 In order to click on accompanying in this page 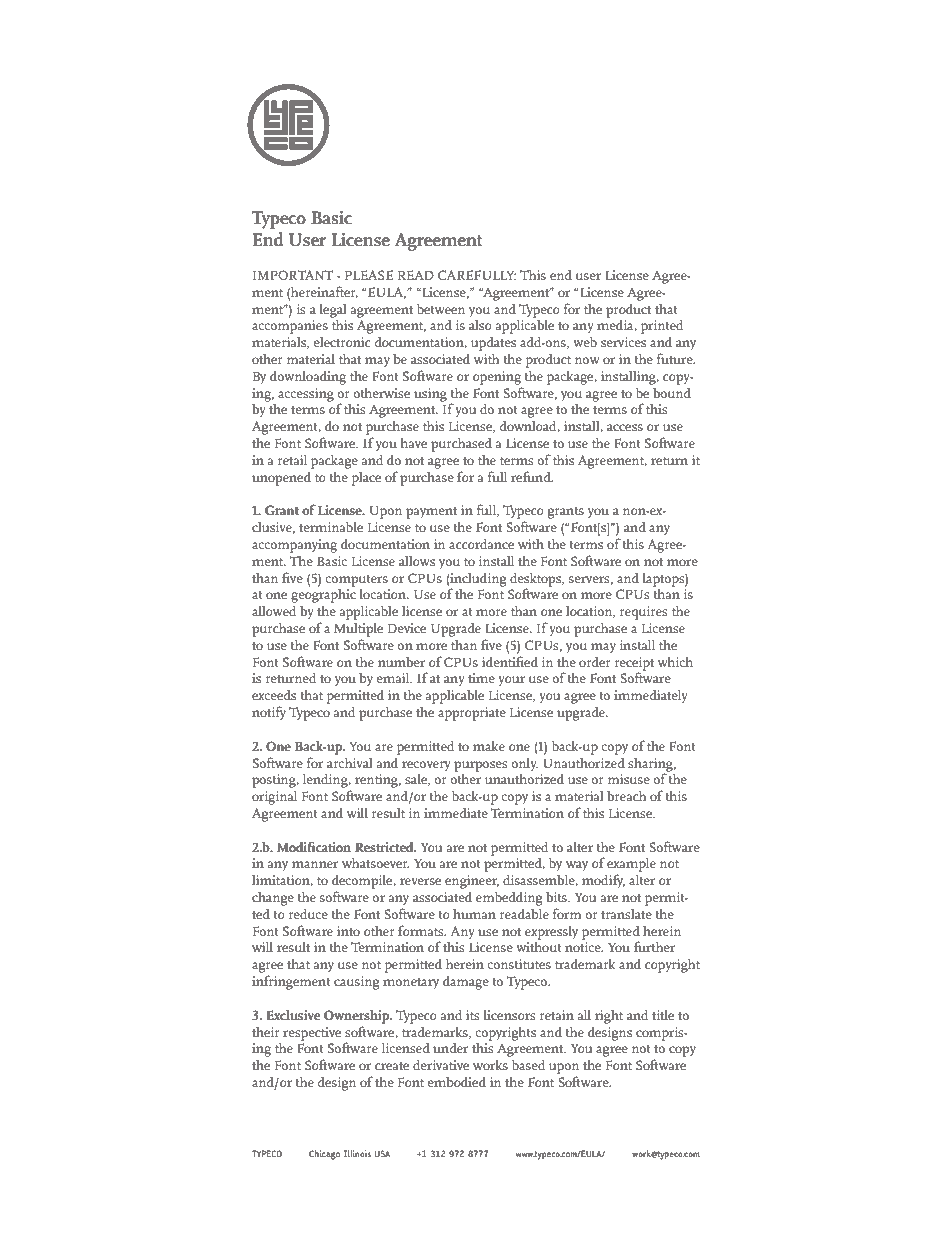, I will do `click(294, 546)`.
